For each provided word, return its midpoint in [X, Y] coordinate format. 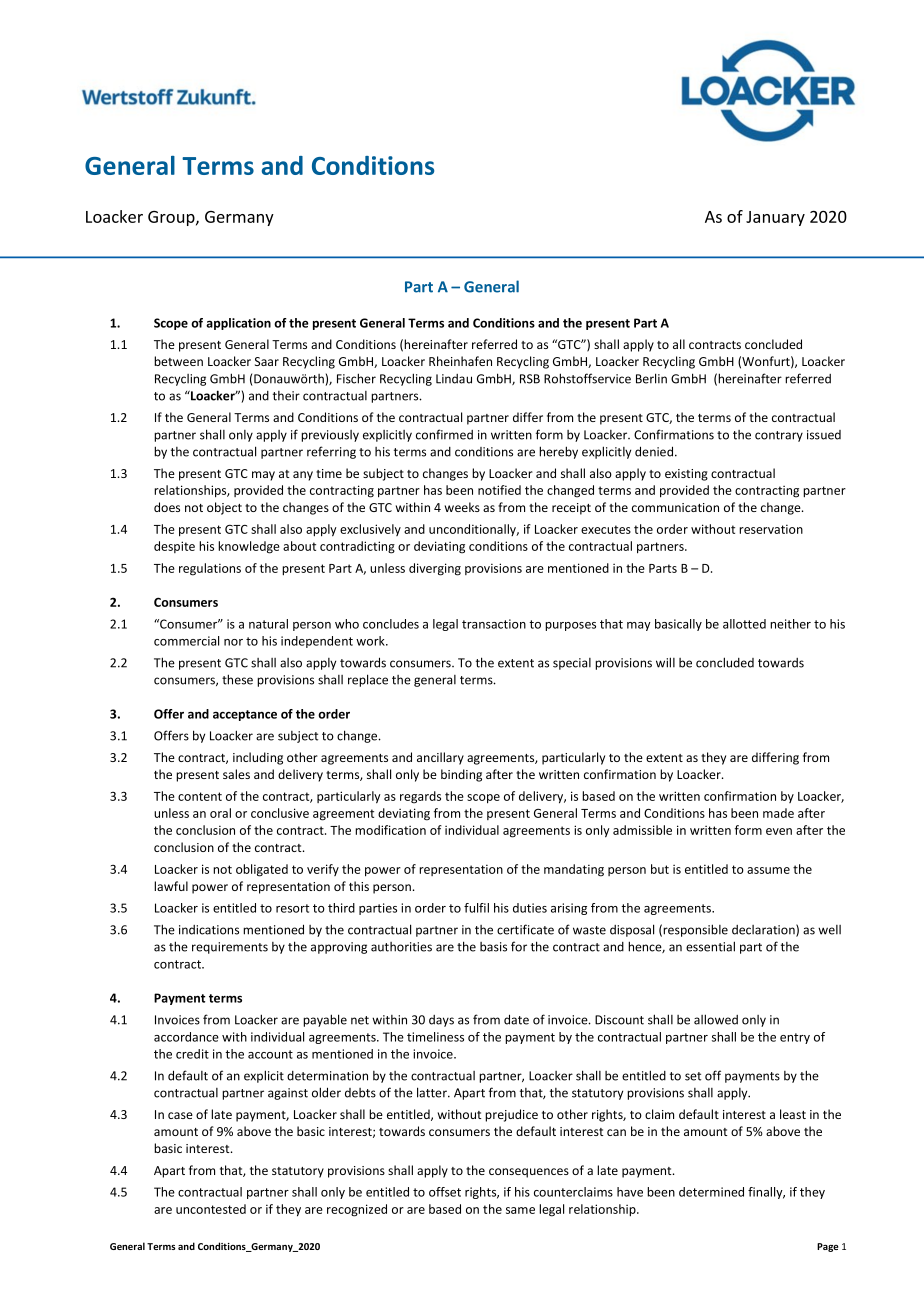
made [778, 813]
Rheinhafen [460, 361]
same [520, 1210]
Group [172, 218]
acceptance [245, 715]
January [775, 218]
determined [711, 1192]
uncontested [211, 1209]
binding [461, 775]
